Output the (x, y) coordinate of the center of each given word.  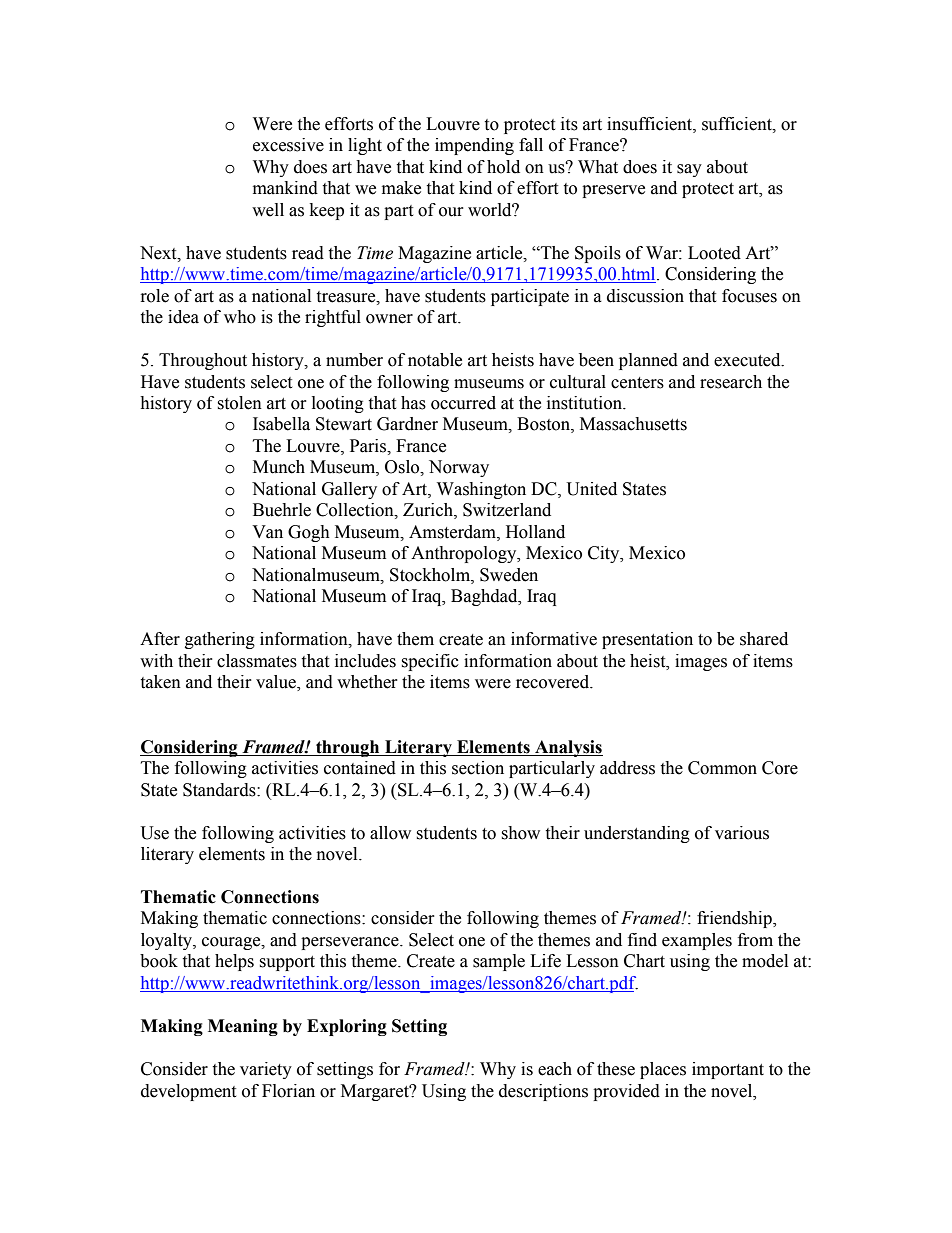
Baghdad (485, 597)
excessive (288, 145)
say (689, 170)
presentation (647, 640)
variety (266, 1070)
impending (474, 146)
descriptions (543, 1092)
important (728, 1070)
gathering (220, 640)
